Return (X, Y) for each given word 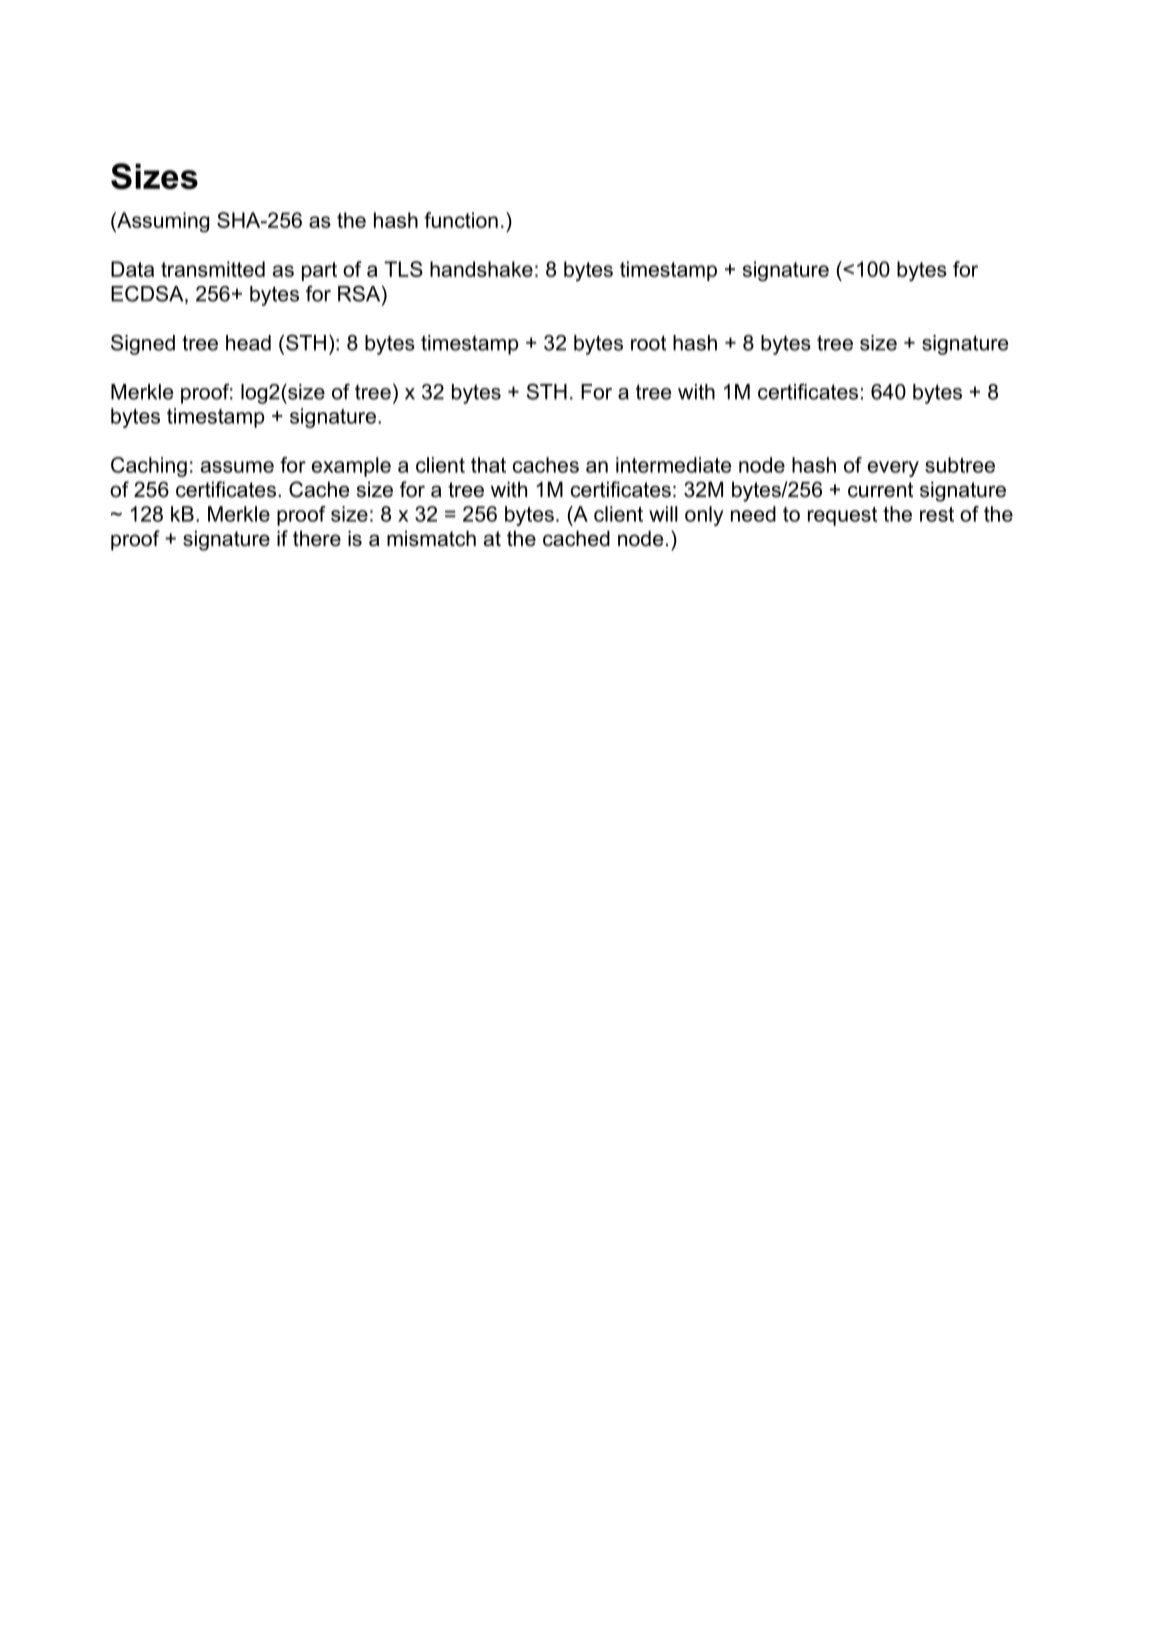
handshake (481, 269)
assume (237, 467)
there (317, 538)
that (488, 465)
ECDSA (148, 294)
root (648, 343)
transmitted (213, 269)
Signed (143, 344)
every (893, 469)
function (461, 220)
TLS (403, 269)
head (248, 343)
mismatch (431, 538)
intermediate (673, 465)
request (842, 516)
